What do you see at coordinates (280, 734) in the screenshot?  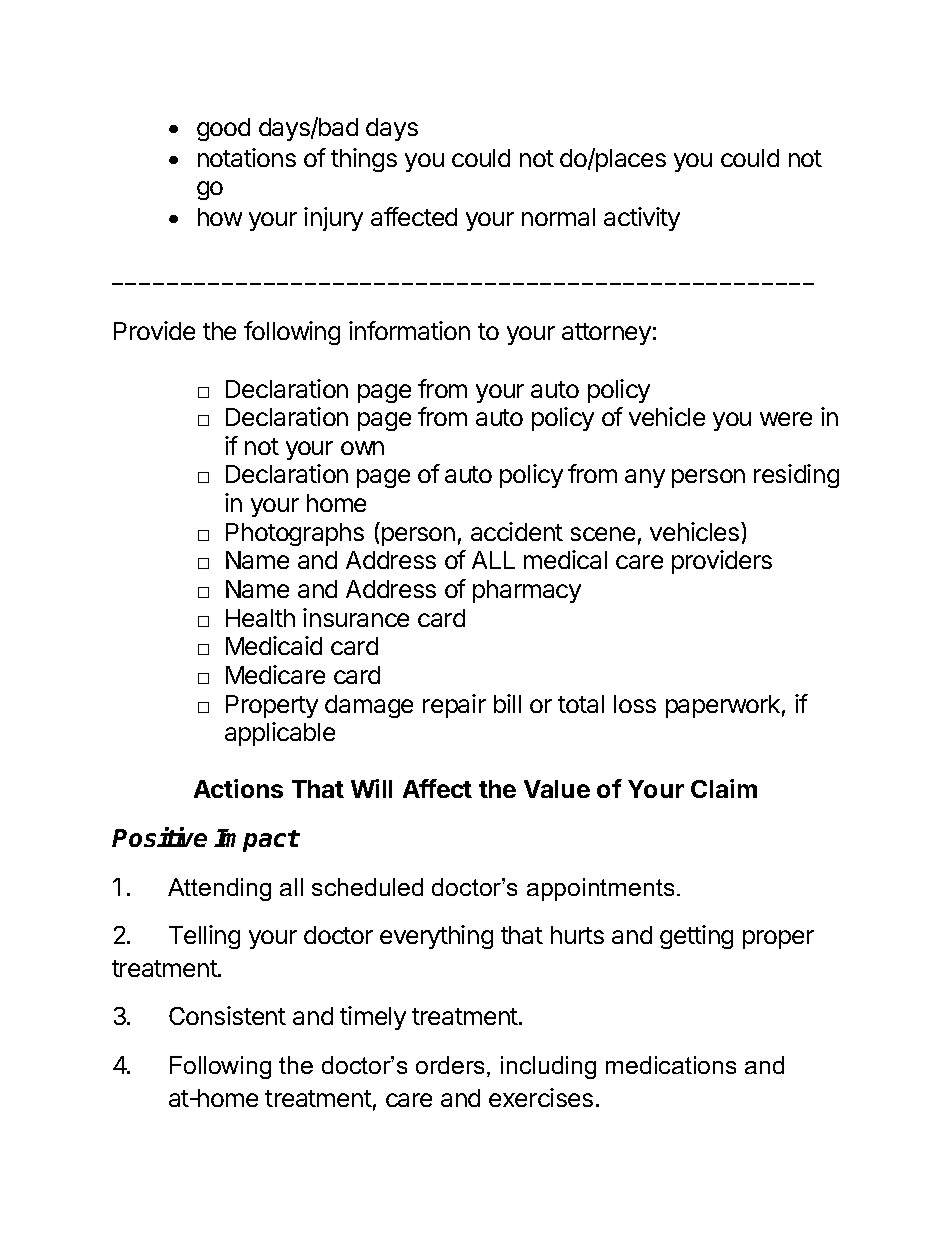 I see `applicable` at bounding box center [280, 734].
